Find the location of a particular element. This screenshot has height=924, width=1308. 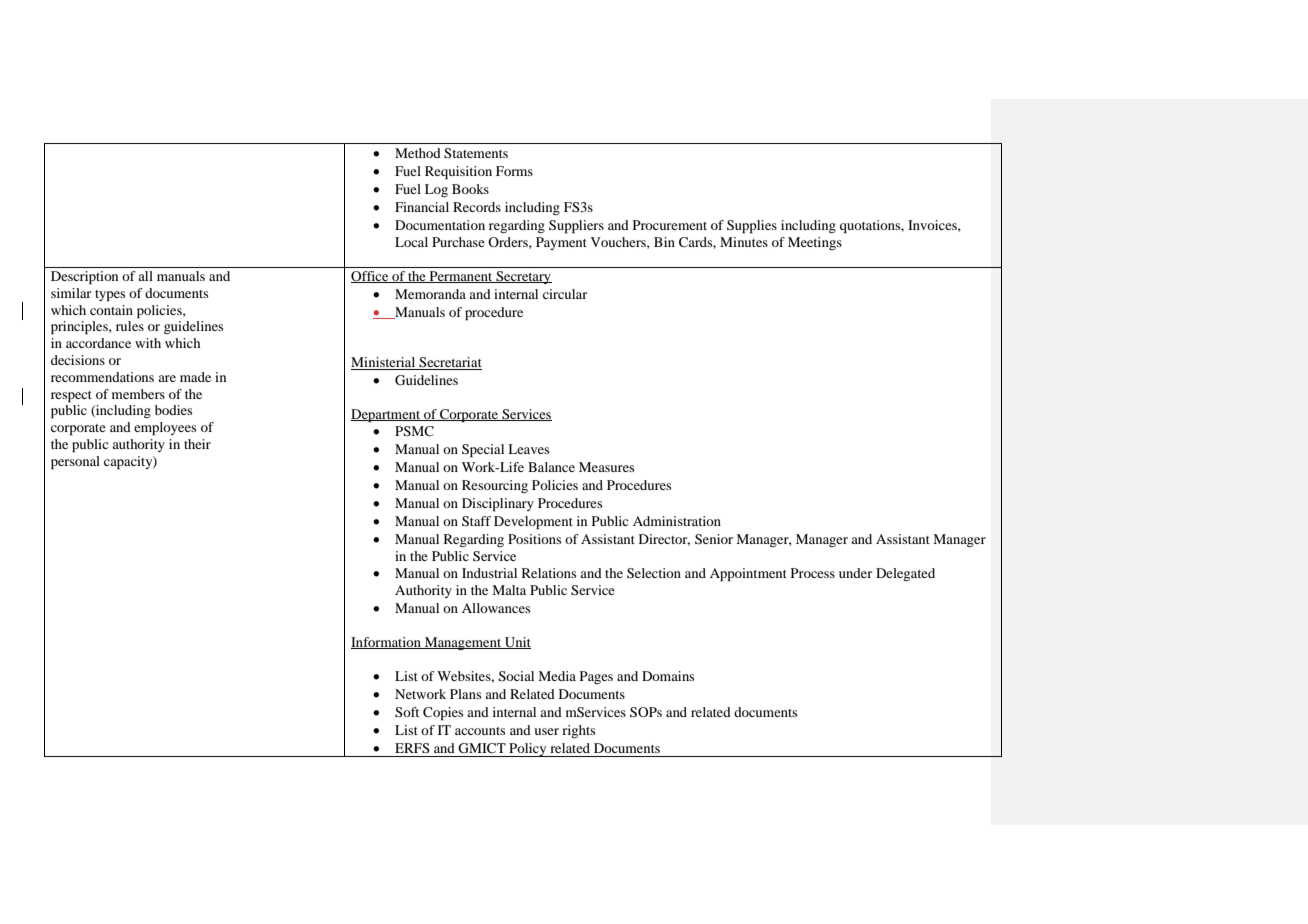

Forms is located at coordinates (514, 171).
